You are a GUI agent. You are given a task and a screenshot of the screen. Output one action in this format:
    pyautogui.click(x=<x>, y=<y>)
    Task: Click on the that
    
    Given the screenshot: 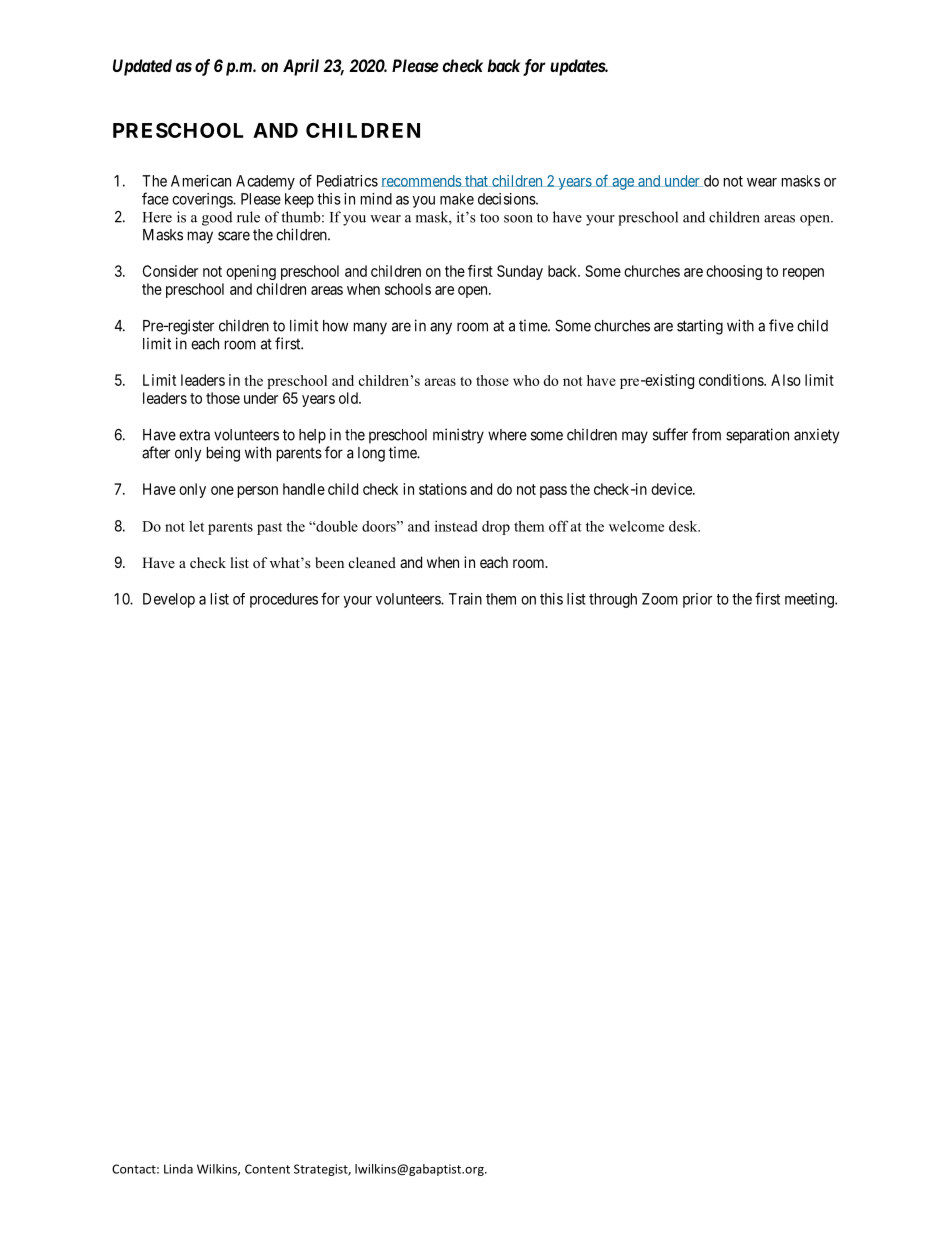 What is the action you would take?
    pyautogui.click(x=476, y=181)
